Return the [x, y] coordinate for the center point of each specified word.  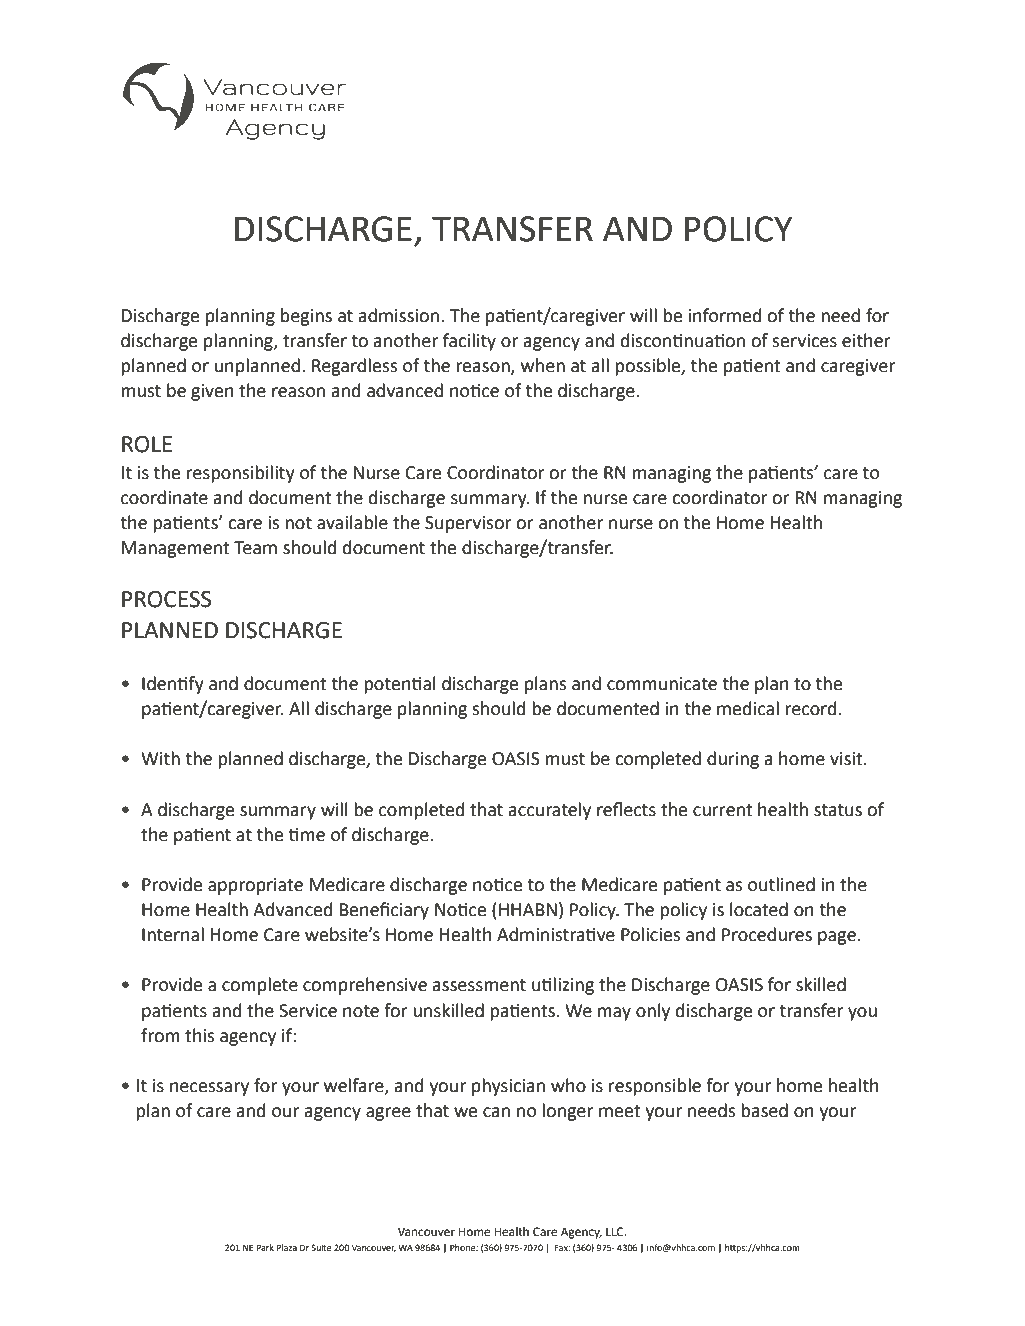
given [212, 392]
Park [265, 1247]
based [764, 1110]
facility [469, 342]
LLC [616, 1232]
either [866, 340]
